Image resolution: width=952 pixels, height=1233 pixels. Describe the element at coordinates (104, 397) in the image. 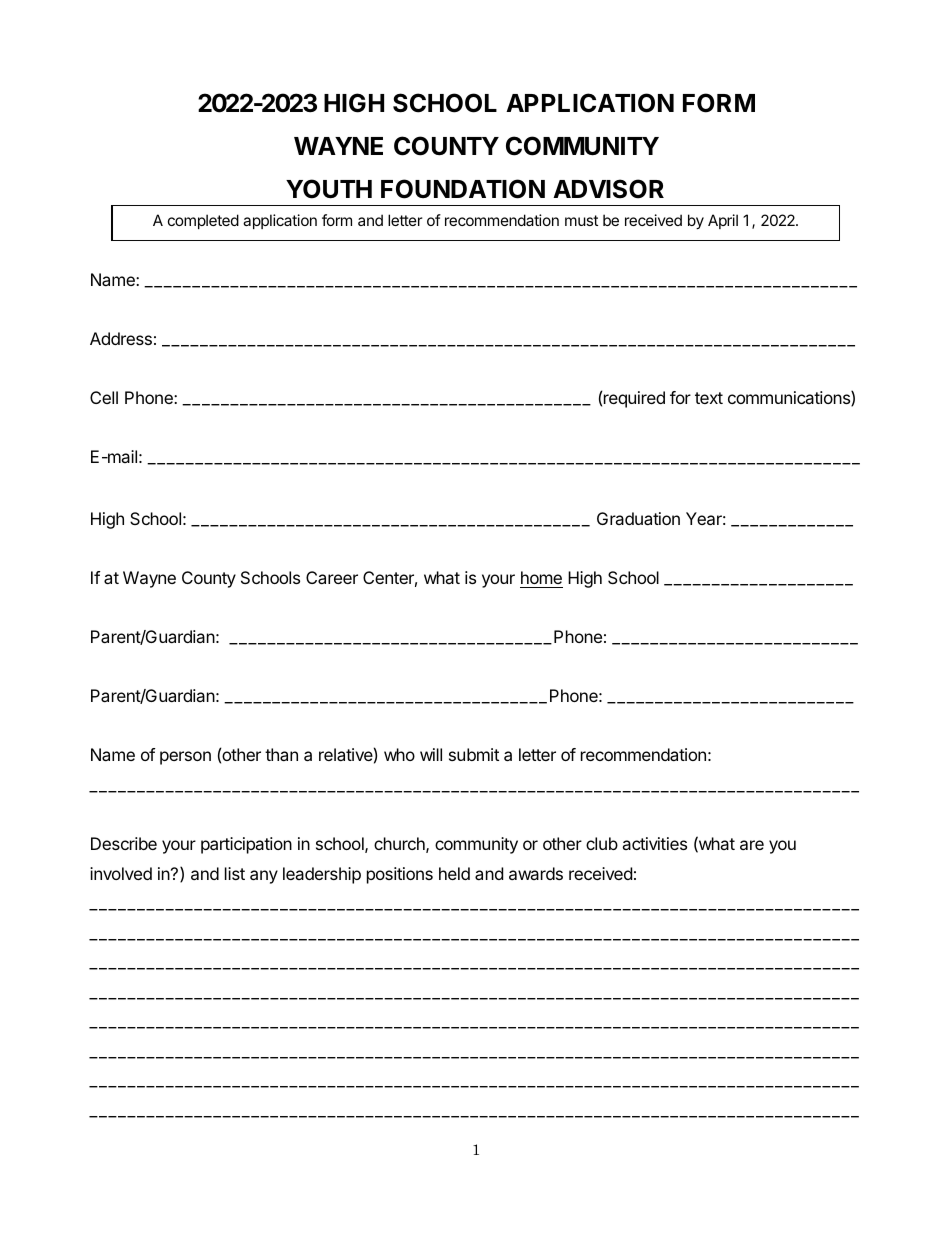

I see `Cell` at that location.
